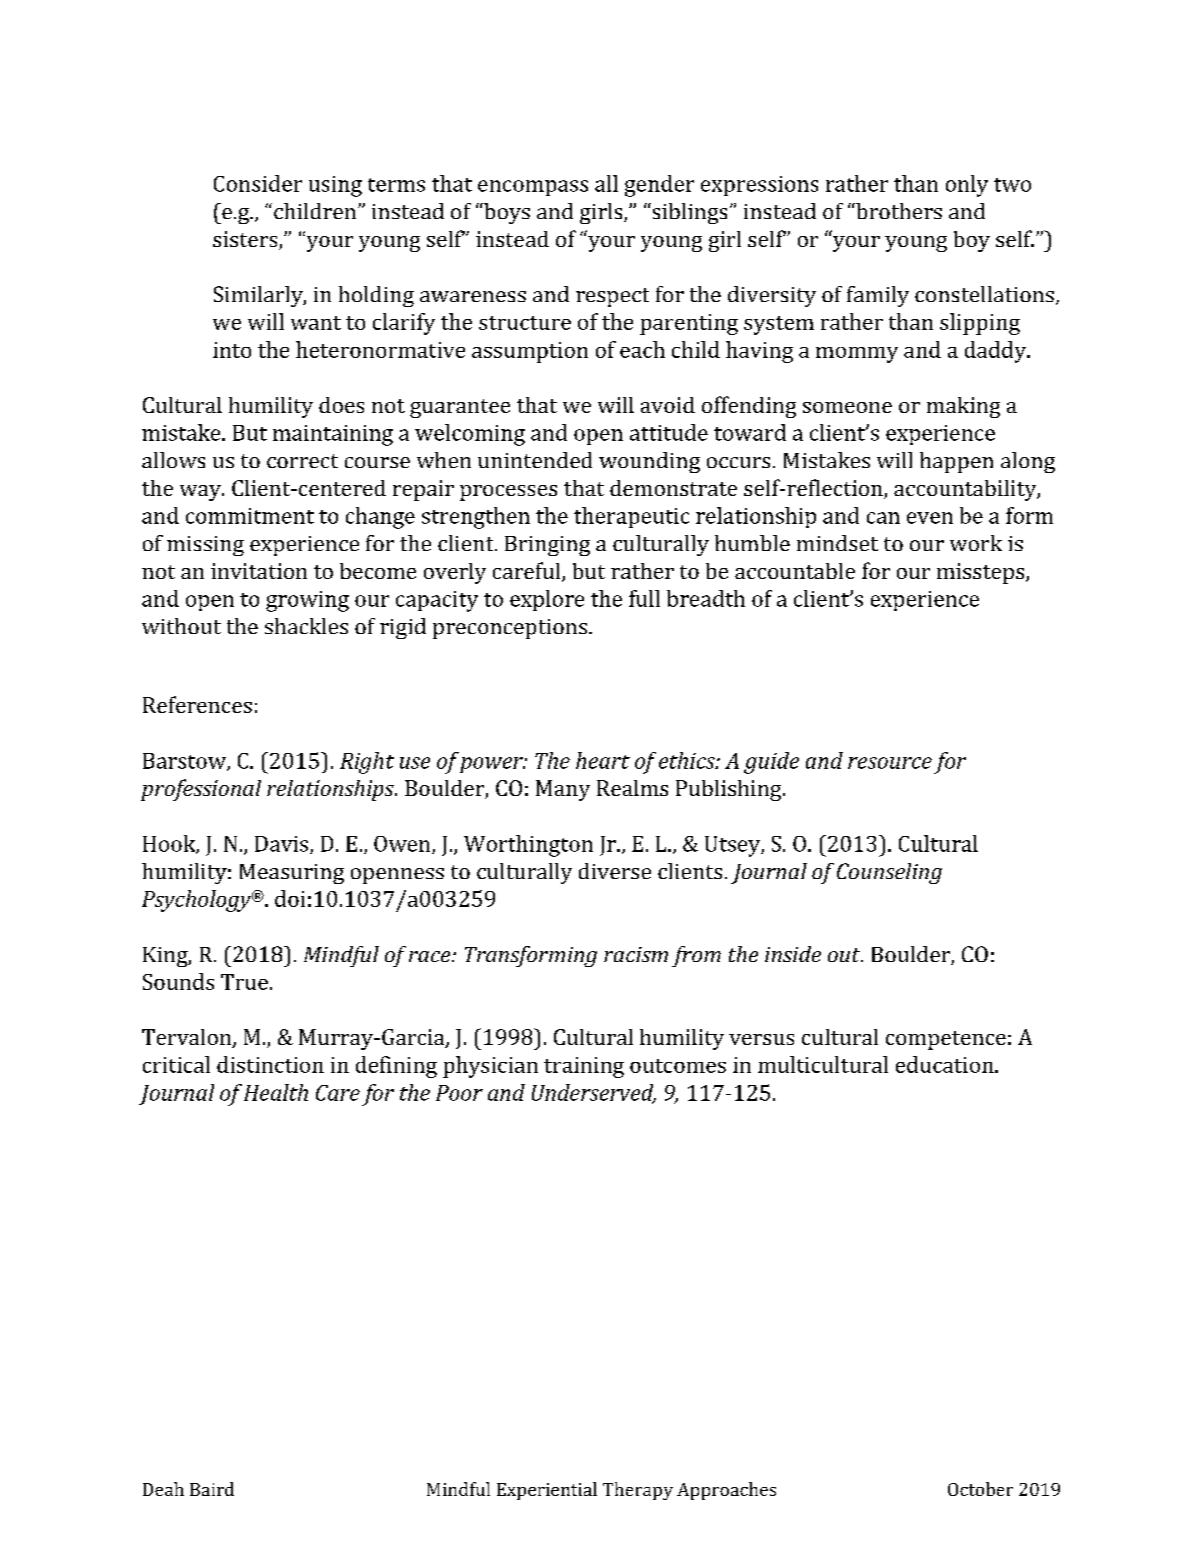 This screenshot has width=1203, height=1557. What do you see at coordinates (659, 186) in the screenshot?
I see `gender` at bounding box center [659, 186].
